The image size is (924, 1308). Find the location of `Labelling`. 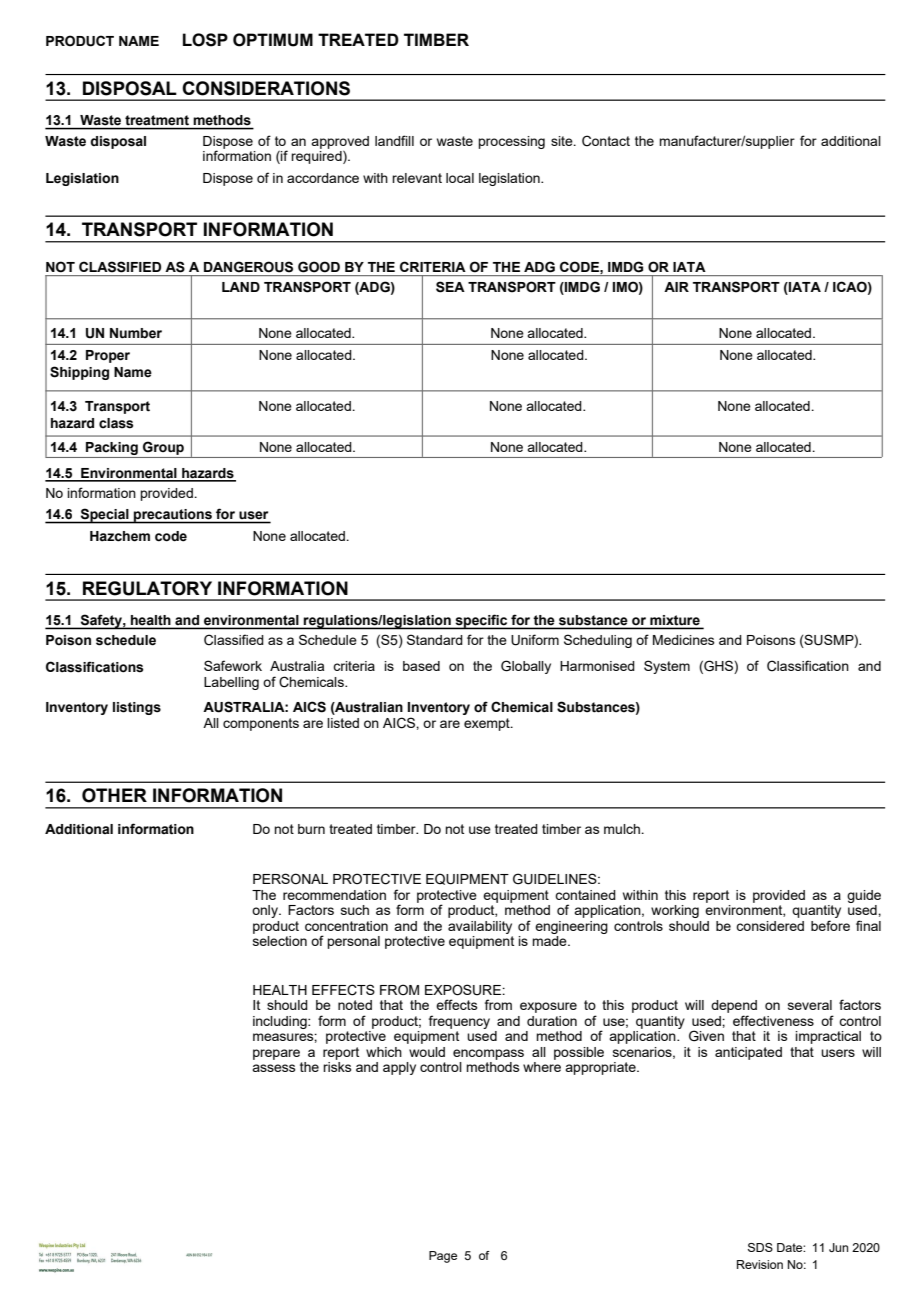

Labelling is located at coordinates (231, 683).
